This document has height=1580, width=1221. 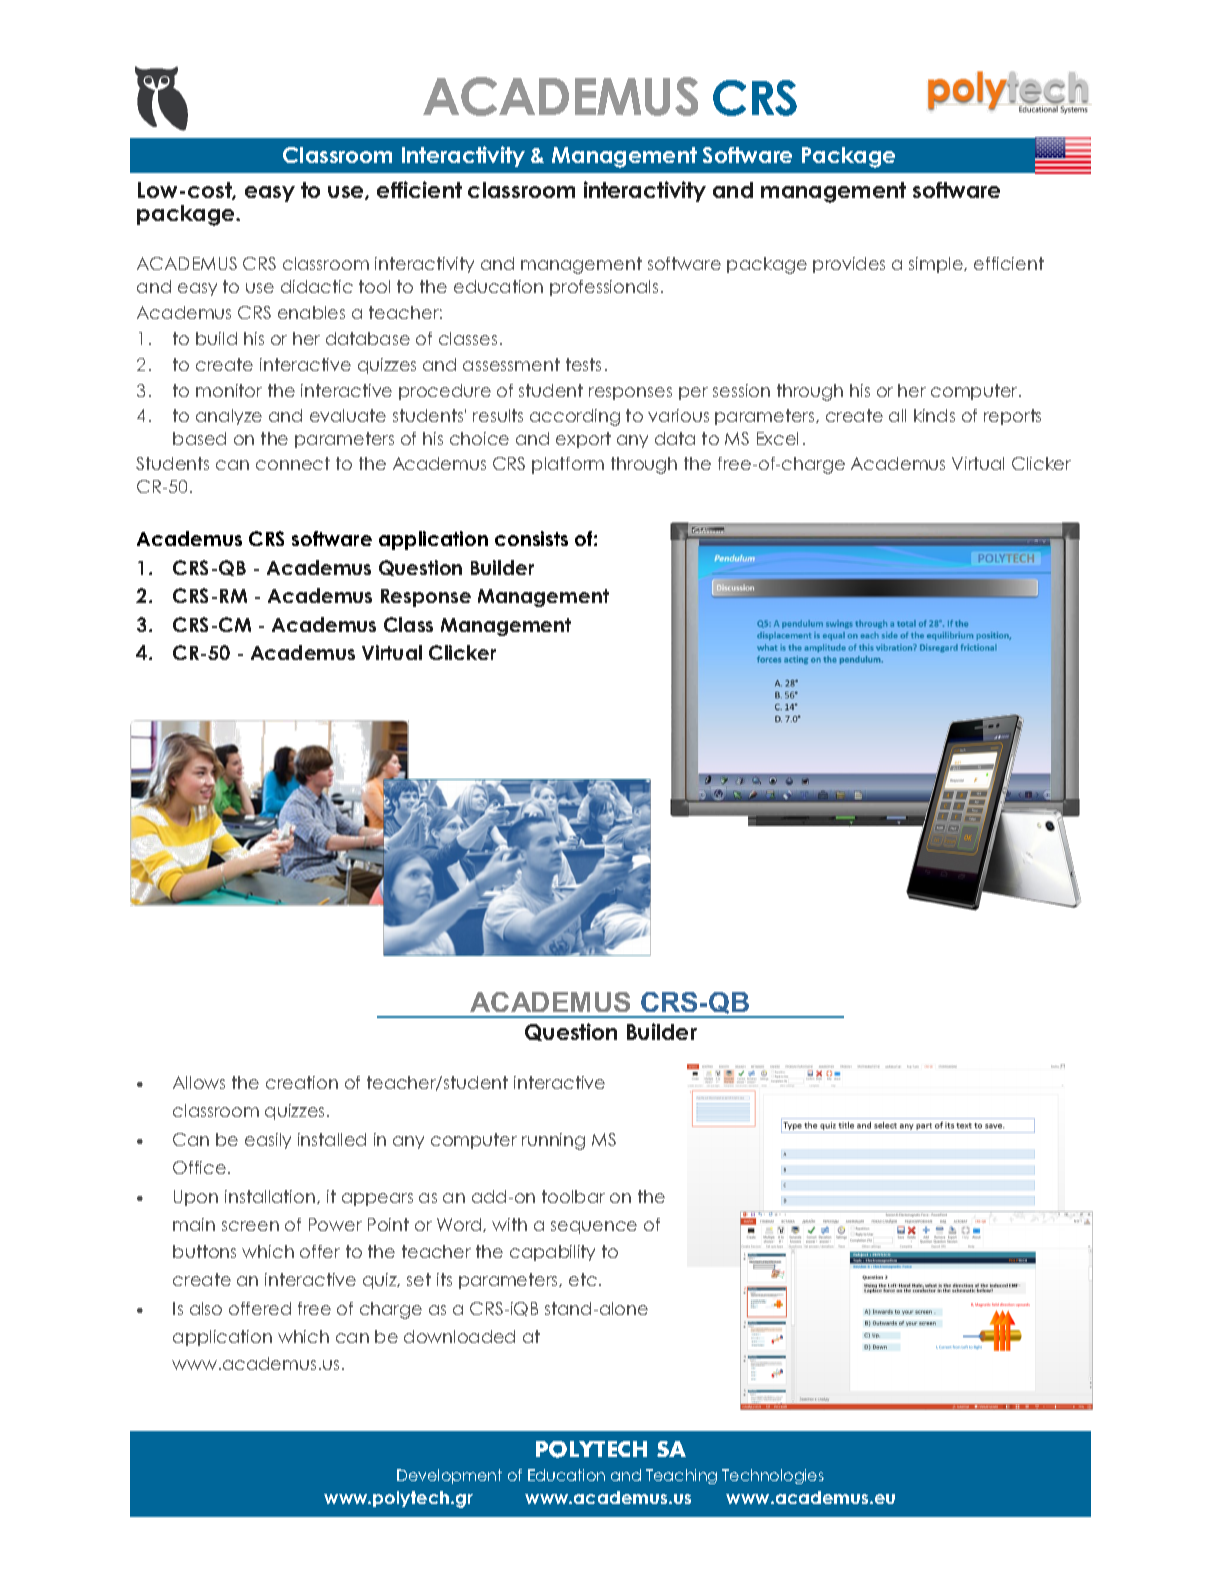 What do you see at coordinates (449, 1476) in the document?
I see `Development` at bounding box center [449, 1476].
